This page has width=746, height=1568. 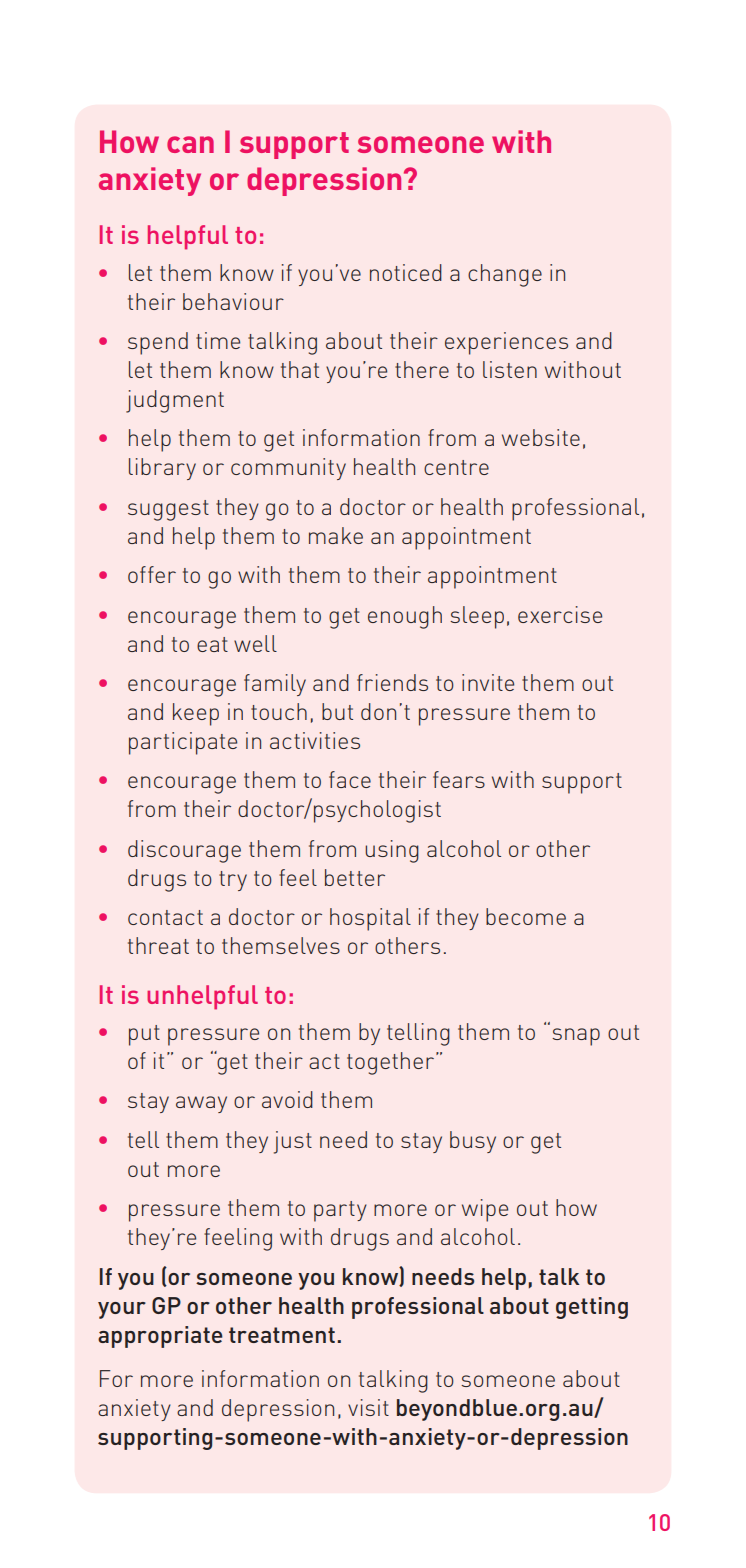 I want to click on appropriate, so click(x=160, y=1337).
